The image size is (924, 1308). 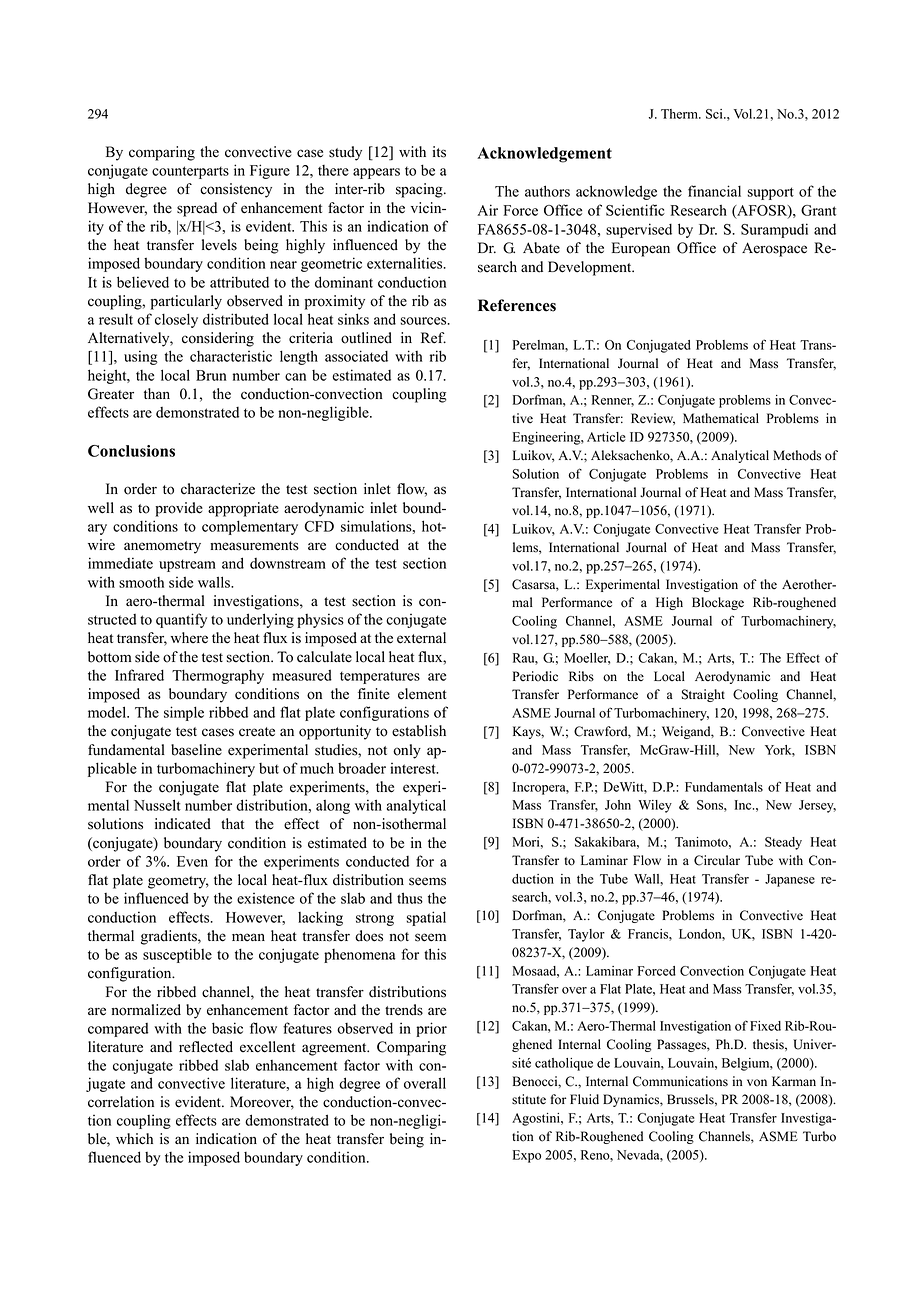 What do you see at coordinates (197, 209) in the screenshot?
I see `spread` at bounding box center [197, 209].
